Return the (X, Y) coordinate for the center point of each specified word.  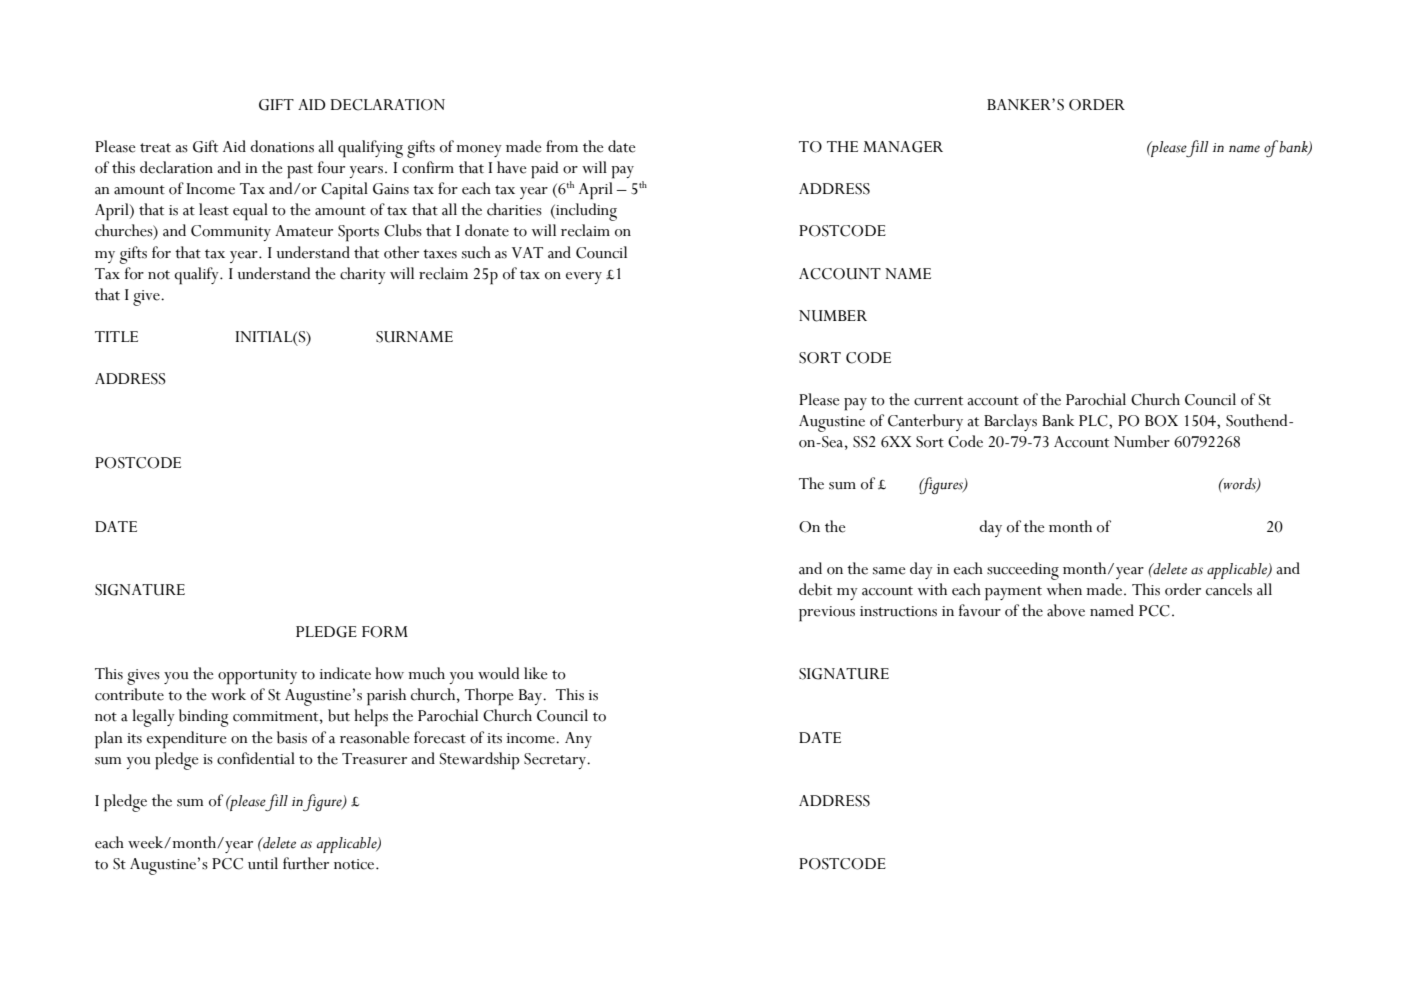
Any (578, 740)
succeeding (1023, 571)
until (263, 863)
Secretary (556, 761)
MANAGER (903, 147)
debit (815, 589)
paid (544, 170)
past (300, 171)
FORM (385, 632)
